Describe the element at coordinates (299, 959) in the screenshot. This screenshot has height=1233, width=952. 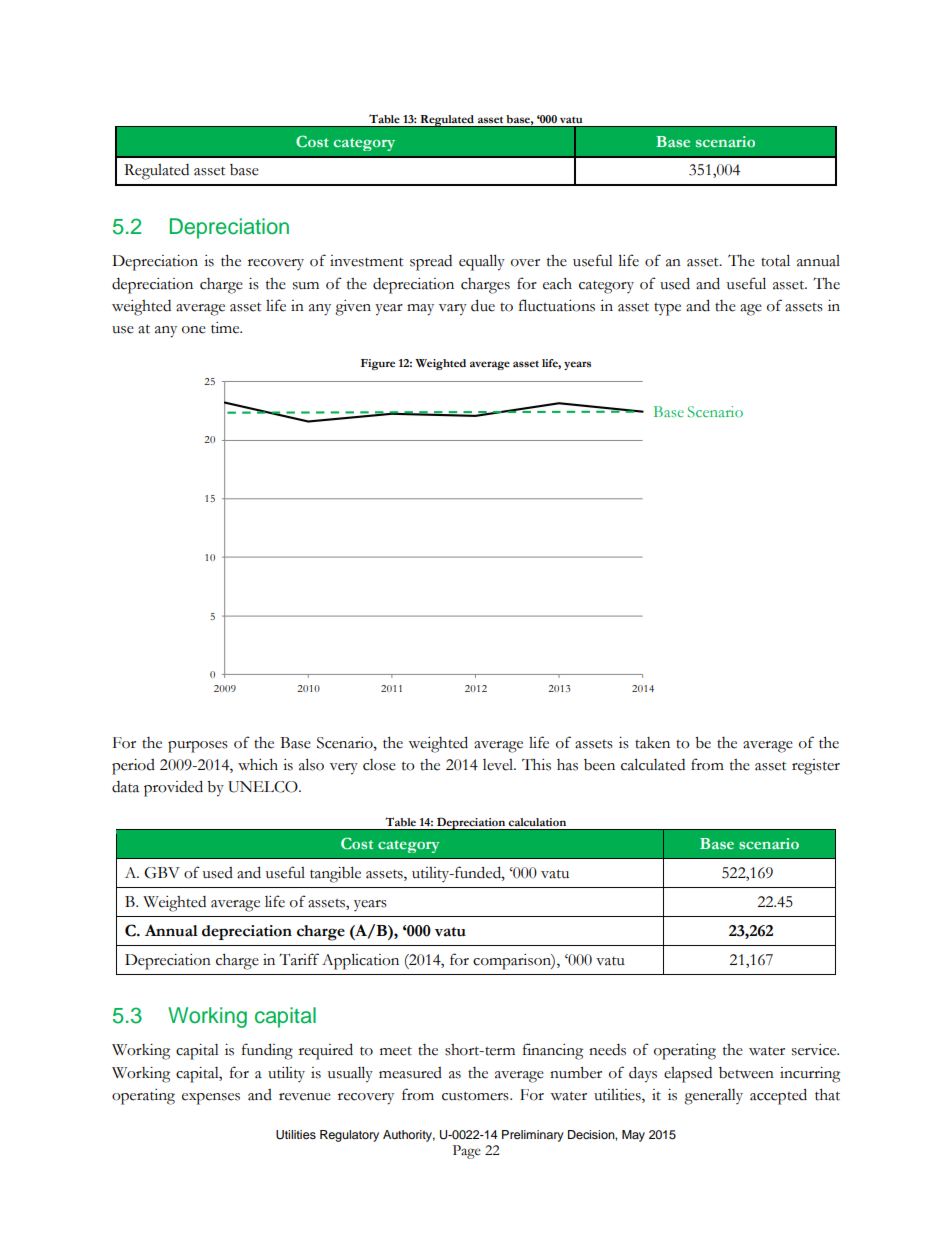
I see `Tariff` at that location.
